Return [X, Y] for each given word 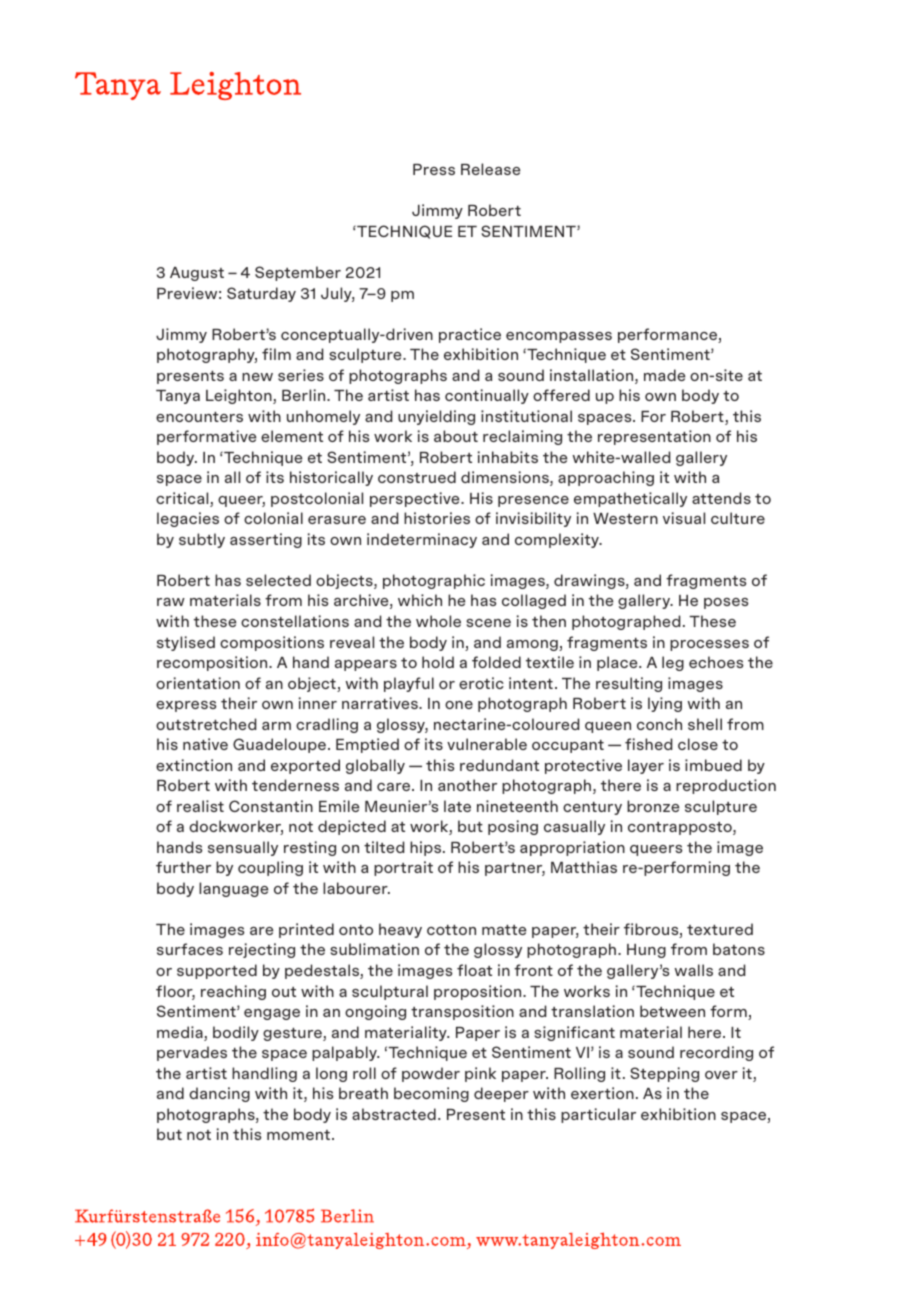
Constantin [271, 806]
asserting [266, 540]
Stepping [664, 1074]
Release [490, 169]
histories [437, 518]
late [457, 806]
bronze [653, 806]
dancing [219, 1094]
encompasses [559, 337]
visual [684, 518]
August [197, 274]
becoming [431, 1094]
